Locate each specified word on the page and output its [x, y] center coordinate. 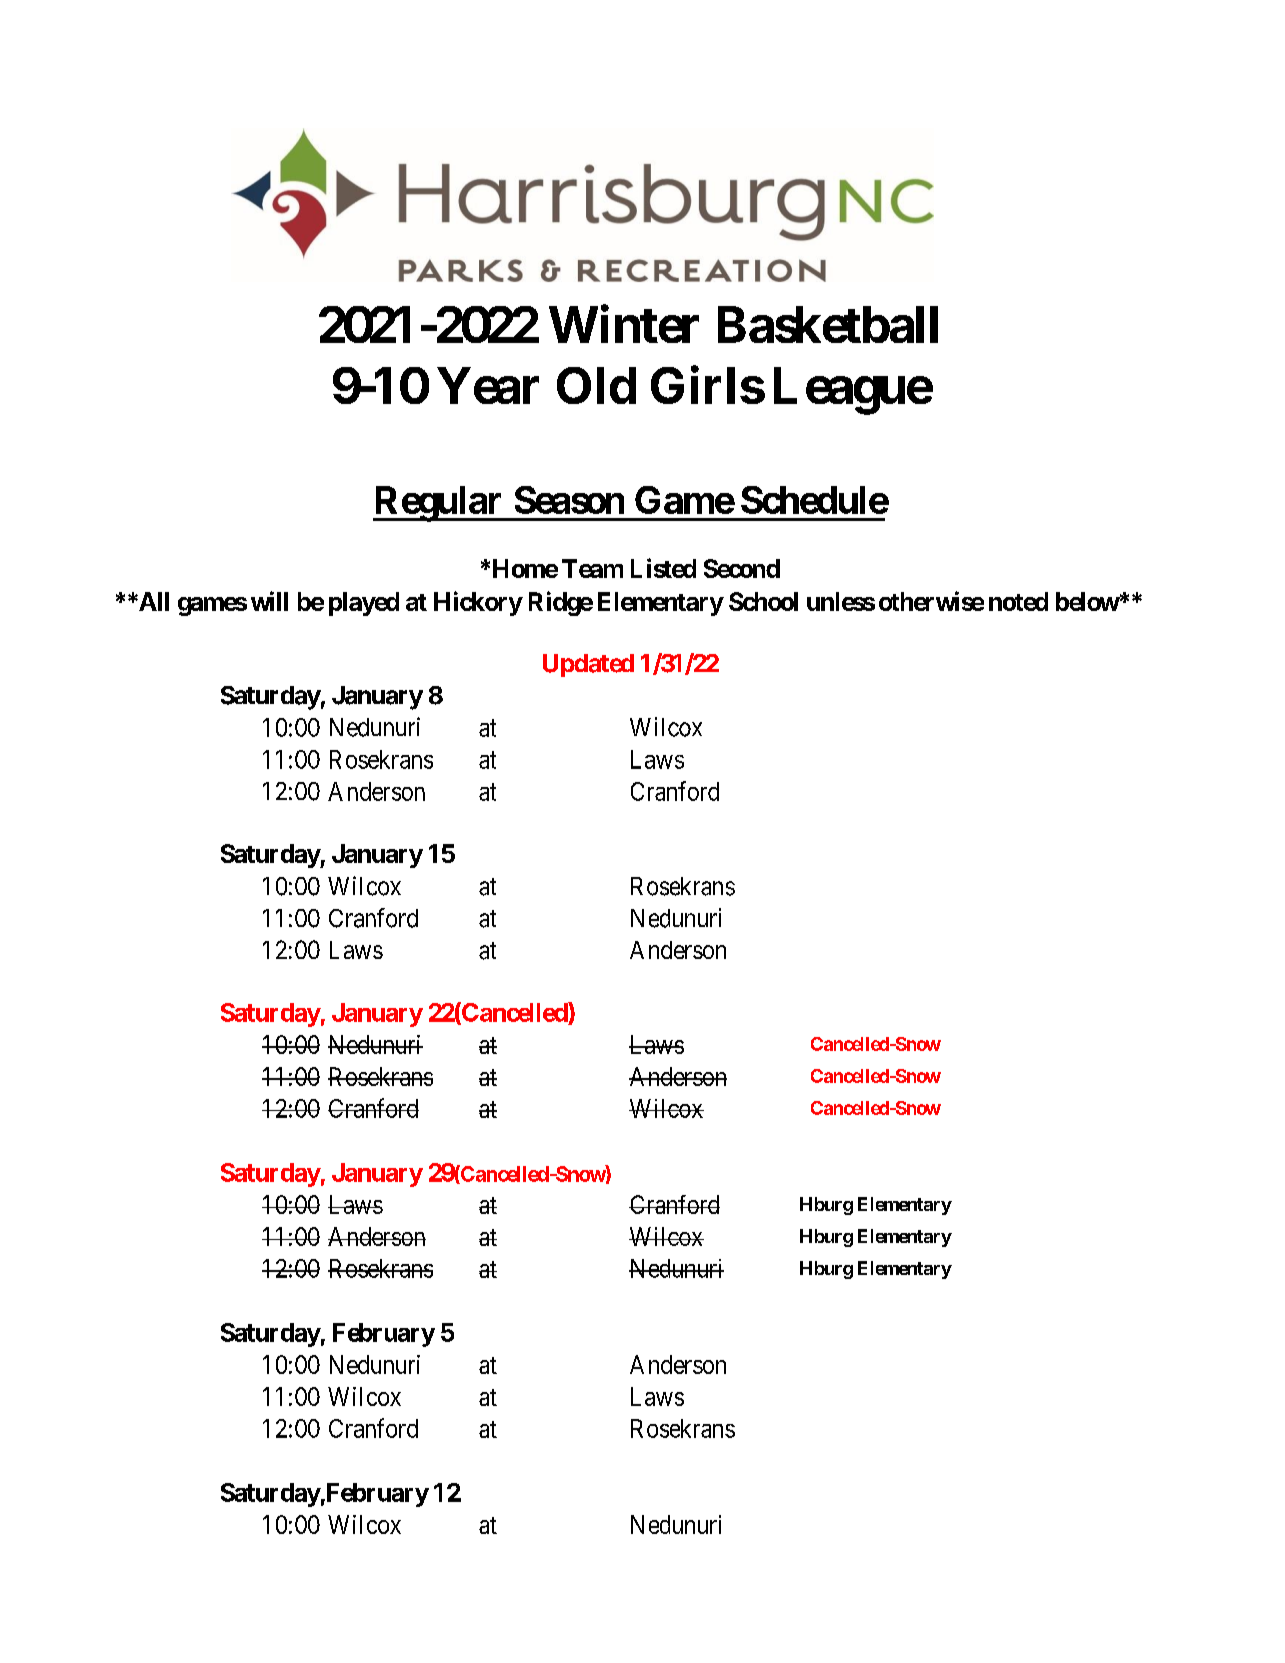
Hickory [478, 603]
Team [592, 568]
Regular [439, 504]
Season [569, 500]
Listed [663, 568]
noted [1018, 601]
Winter [624, 324]
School [763, 601]
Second [742, 568]
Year [488, 385]
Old [596, 385]
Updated [588, 665]
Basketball [828, 324]
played [364, 604]
